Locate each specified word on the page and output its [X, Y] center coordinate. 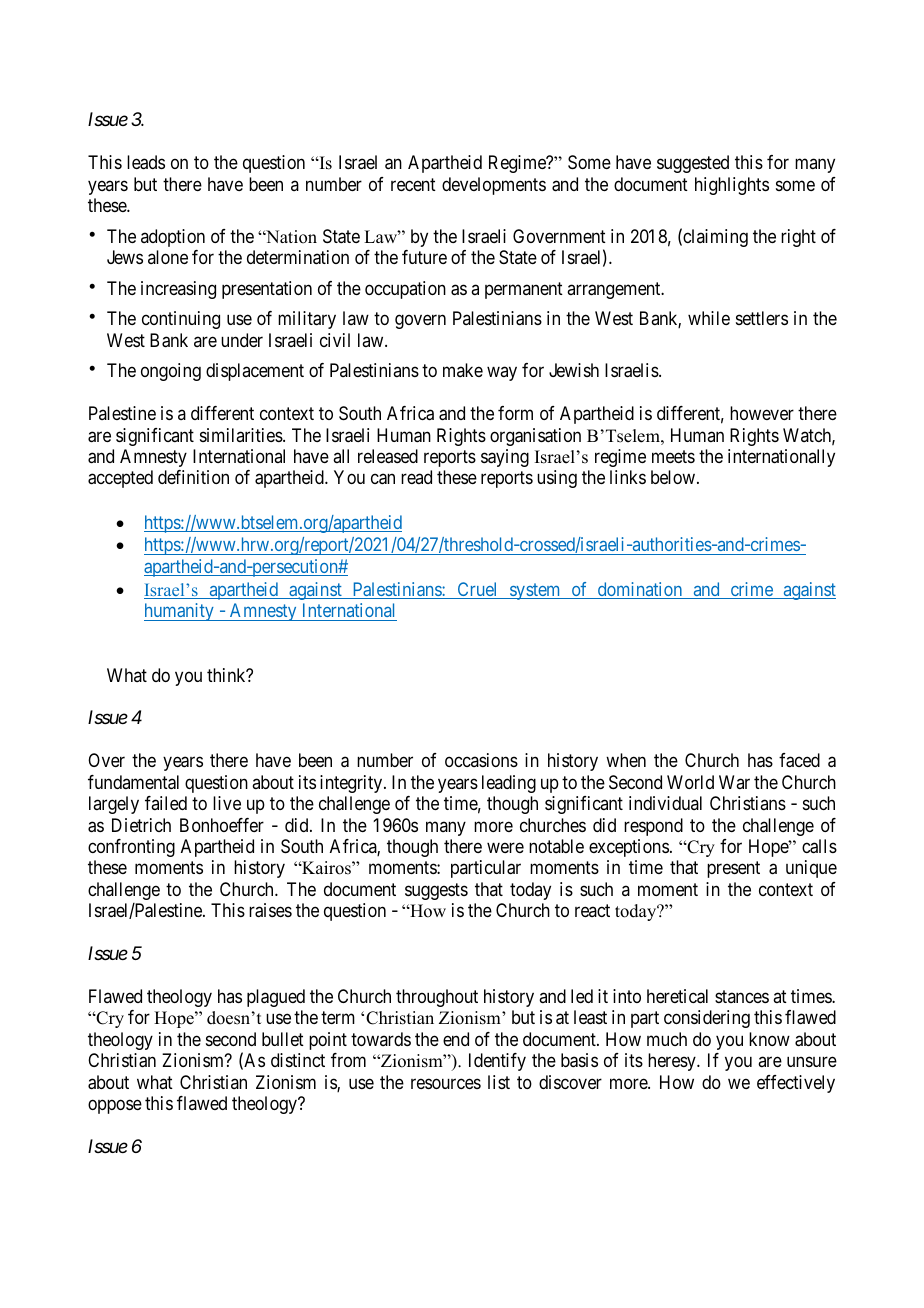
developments [494, 186]
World [690, 782]
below [674, 477]
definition [193, 477]
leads [146, 162]
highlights [732, 186]
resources [446, 1083]
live [227, 803]
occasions [481, 760]
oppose [115, 1107]
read [416, 477]
